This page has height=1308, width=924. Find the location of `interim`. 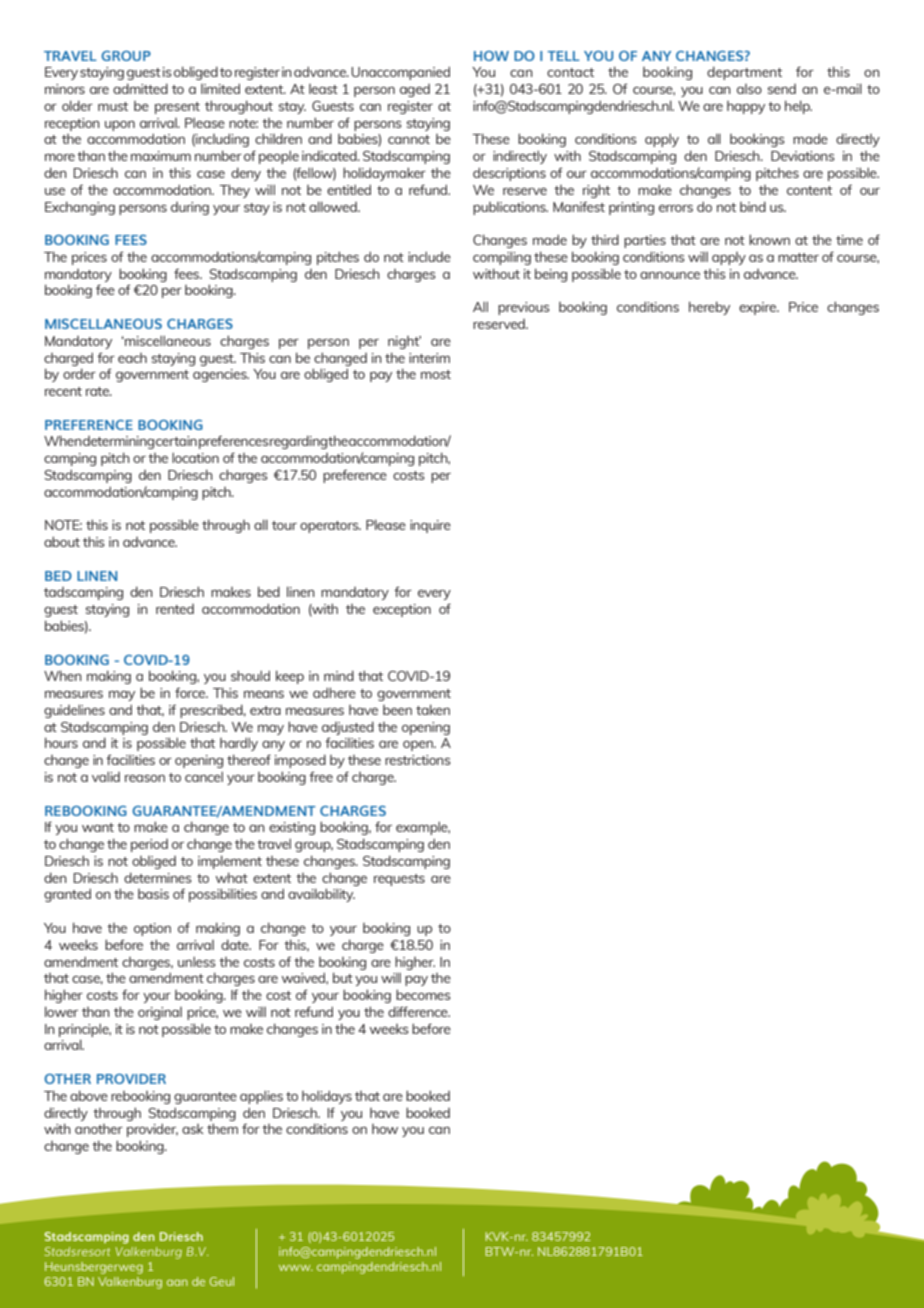

interim is located at coordinates (429, 358).
